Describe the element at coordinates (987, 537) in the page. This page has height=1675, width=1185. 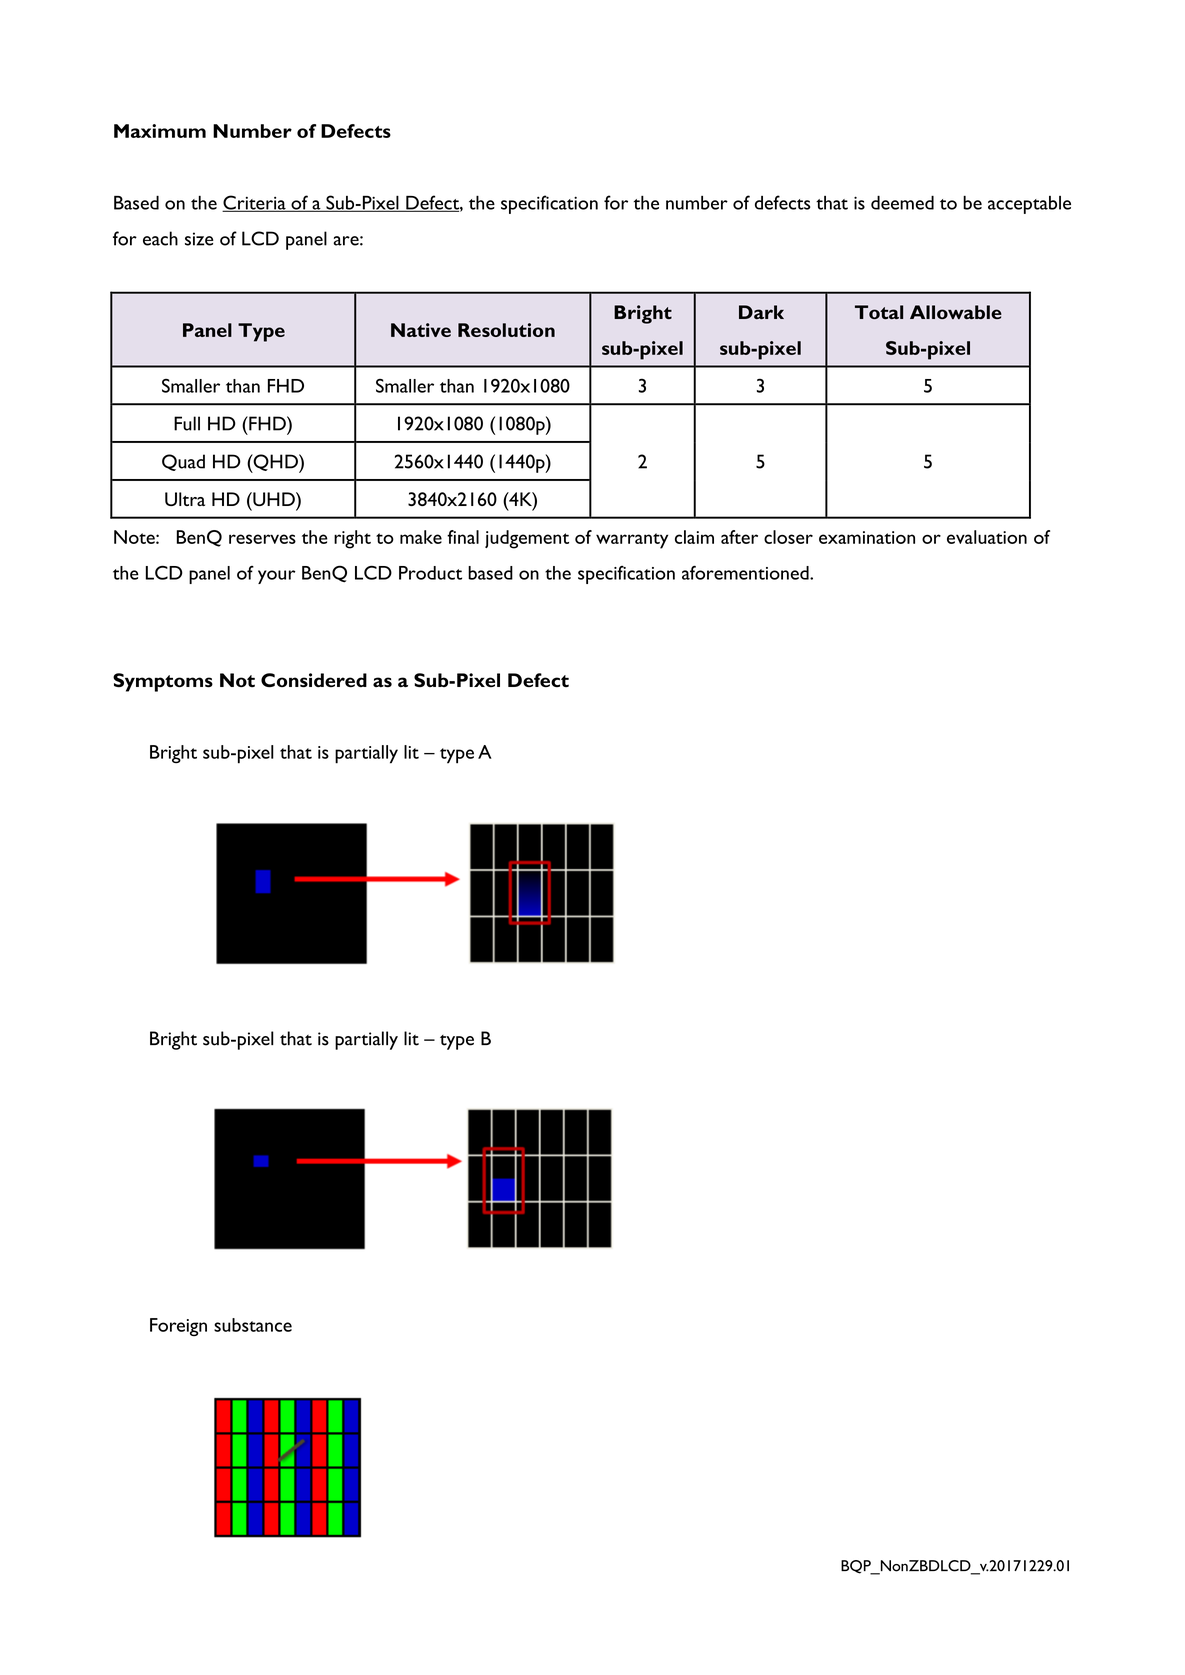
I see `evaluation` at that location.
